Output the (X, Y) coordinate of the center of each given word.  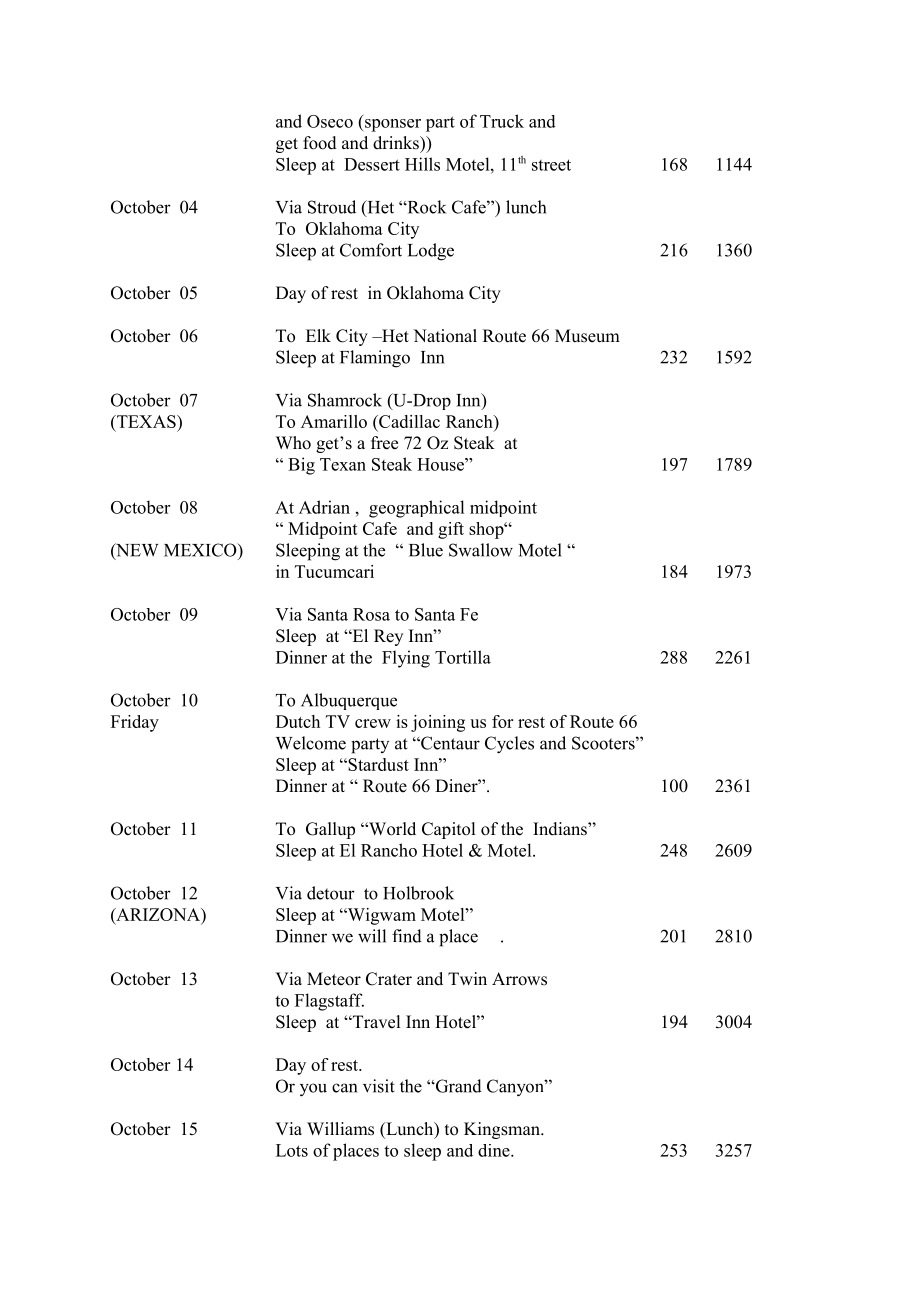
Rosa (371, 614)
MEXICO (201, 550)
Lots (292, 1150)
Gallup (330, 830)
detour (331, 893)
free (384, 443)
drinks (397, 143)
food (320, 143)
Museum (587, 336)
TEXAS (146, 421)
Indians (561, 829)
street (551, 165)
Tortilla (463, 657)
